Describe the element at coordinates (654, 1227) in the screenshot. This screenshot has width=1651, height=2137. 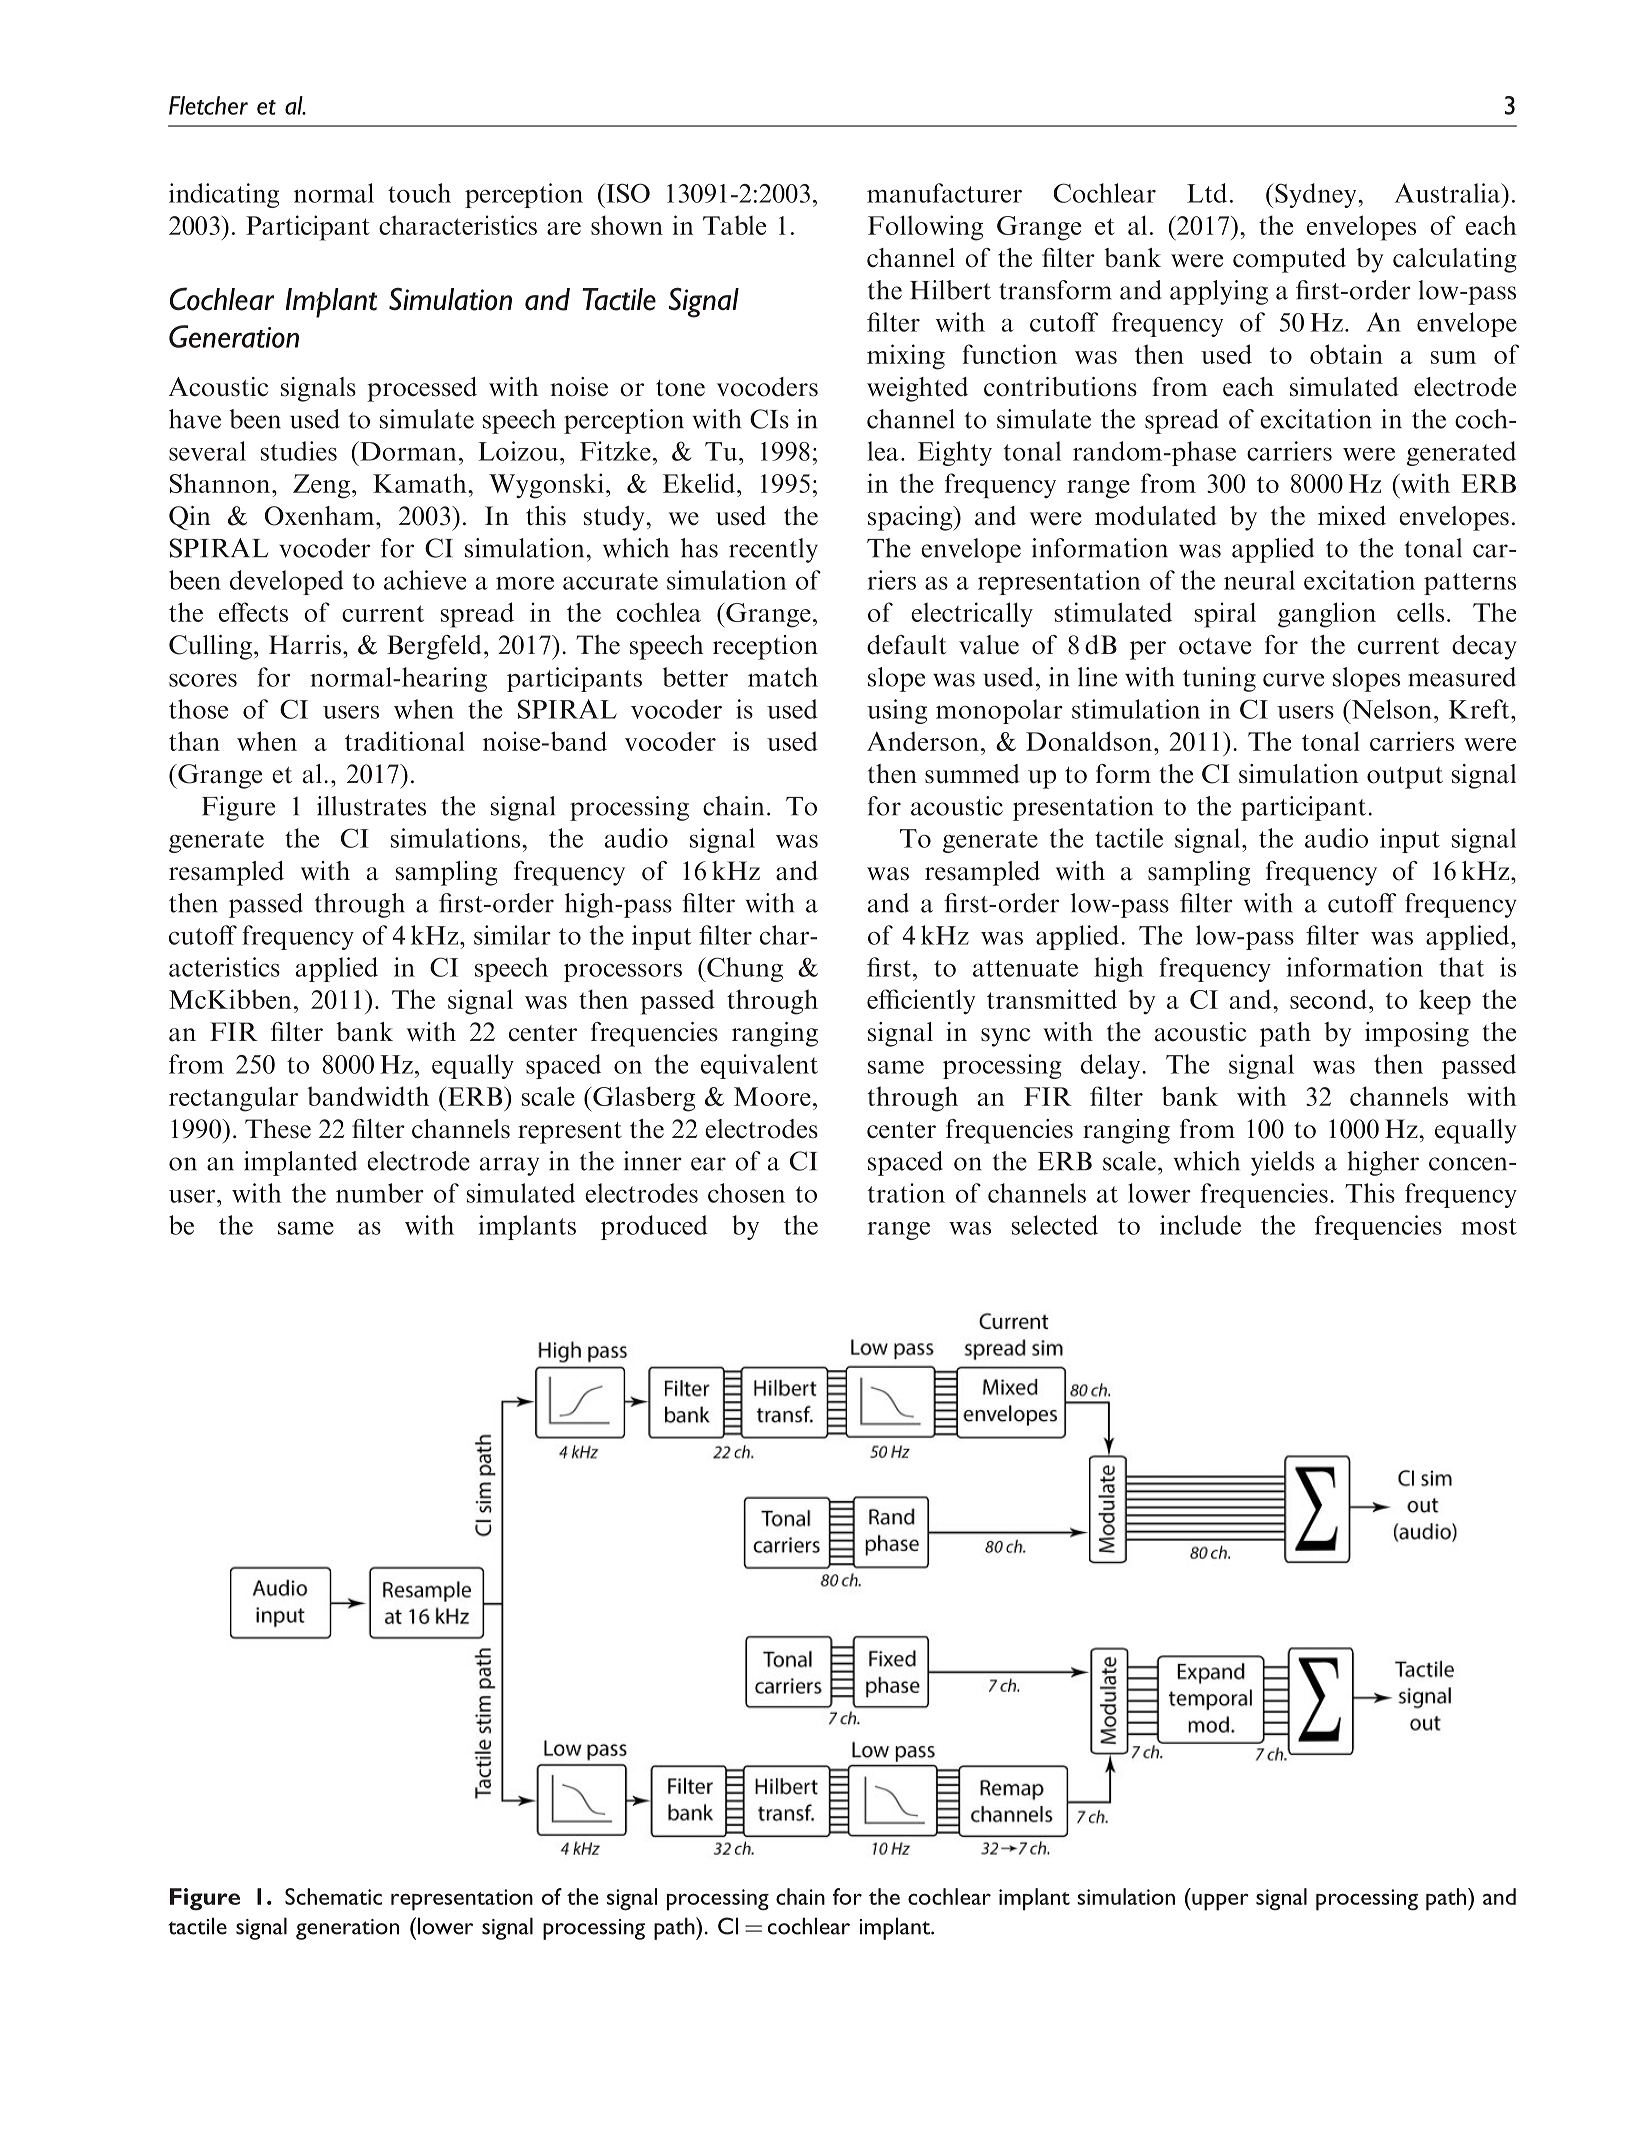
I see `produced` at that location.
